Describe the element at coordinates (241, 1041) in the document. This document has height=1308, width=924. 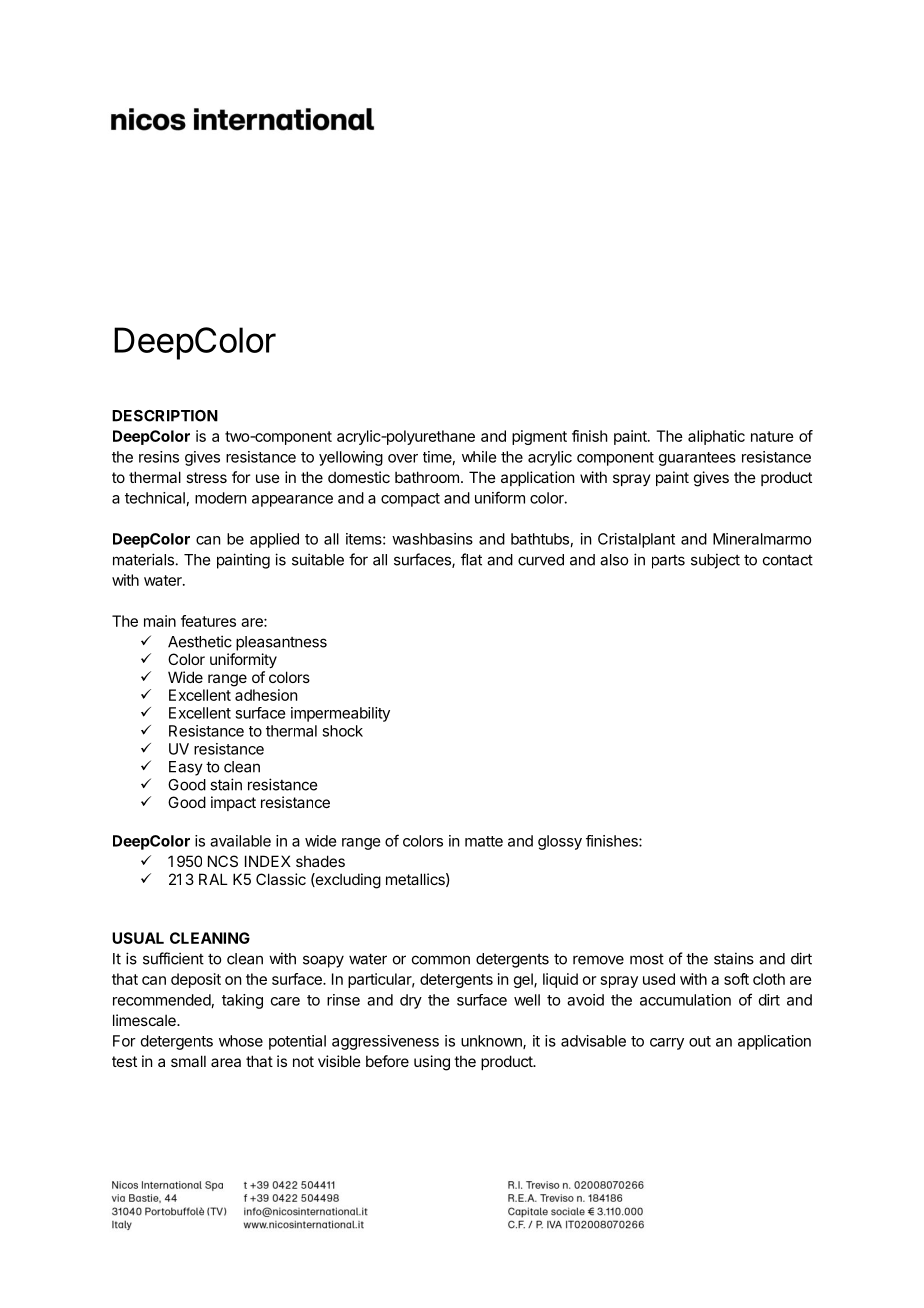
I see `whose` at that location.
